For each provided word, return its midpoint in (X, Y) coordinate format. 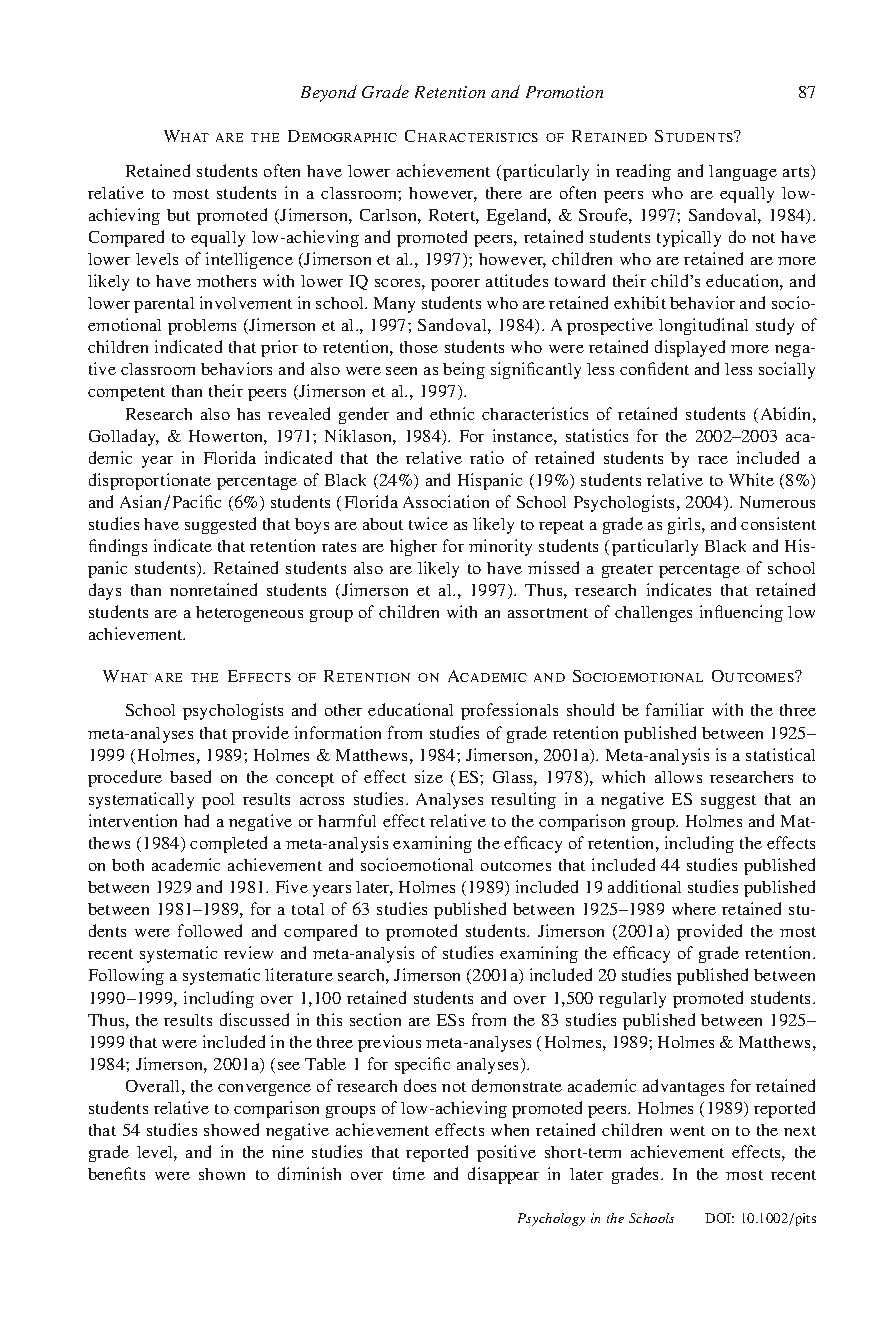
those (419, 347)
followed (210, 930)
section (375, 1019)
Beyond (329, 93)
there (504, 193)
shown (222, 1174)
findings (118, 547)
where (694, 909)
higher (413, 547)
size (429, 776)
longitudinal (703, 326)
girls (685, 525)
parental (164, 305)
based (190, 776)
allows (678, 777)
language (743, 173)
